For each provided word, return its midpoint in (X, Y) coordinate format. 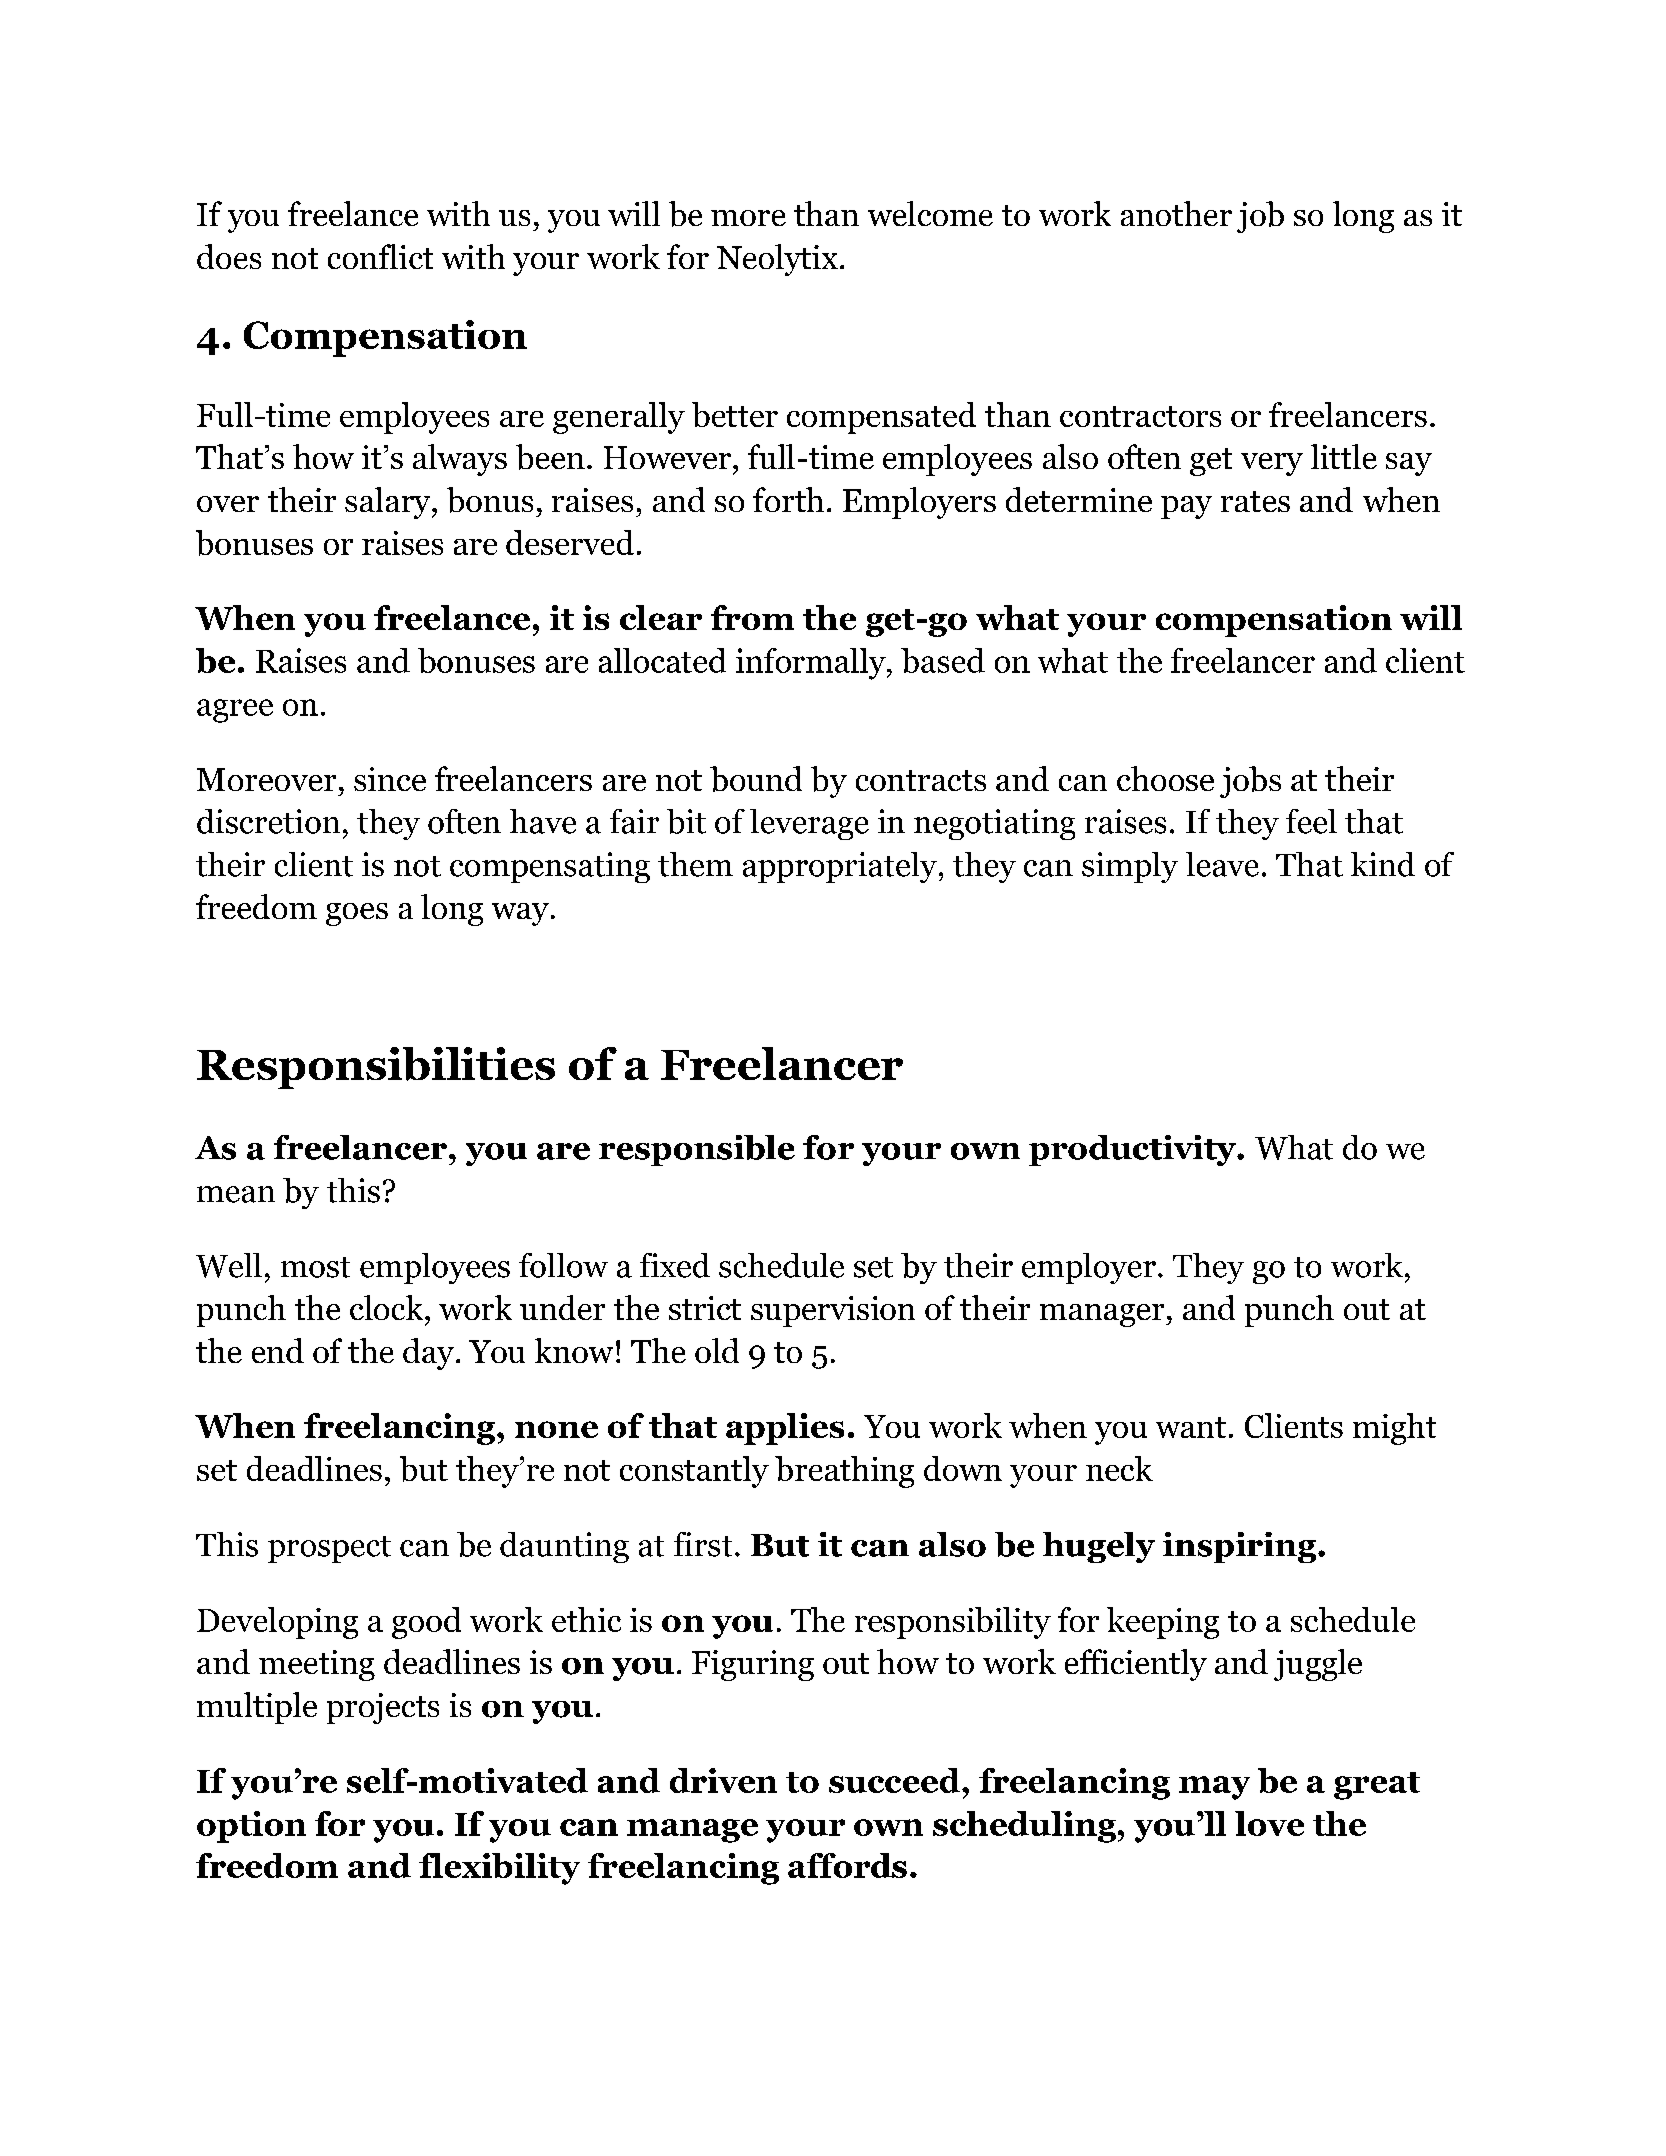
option (251, 1827)
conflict (380, 256)
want (1191, 1427)
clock (388, 1307)
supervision (833, 1311)
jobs (1250, 782)
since (390, 779)
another (1176, 213)
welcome (930, 213)
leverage (809, 824)
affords (847, 1865)
